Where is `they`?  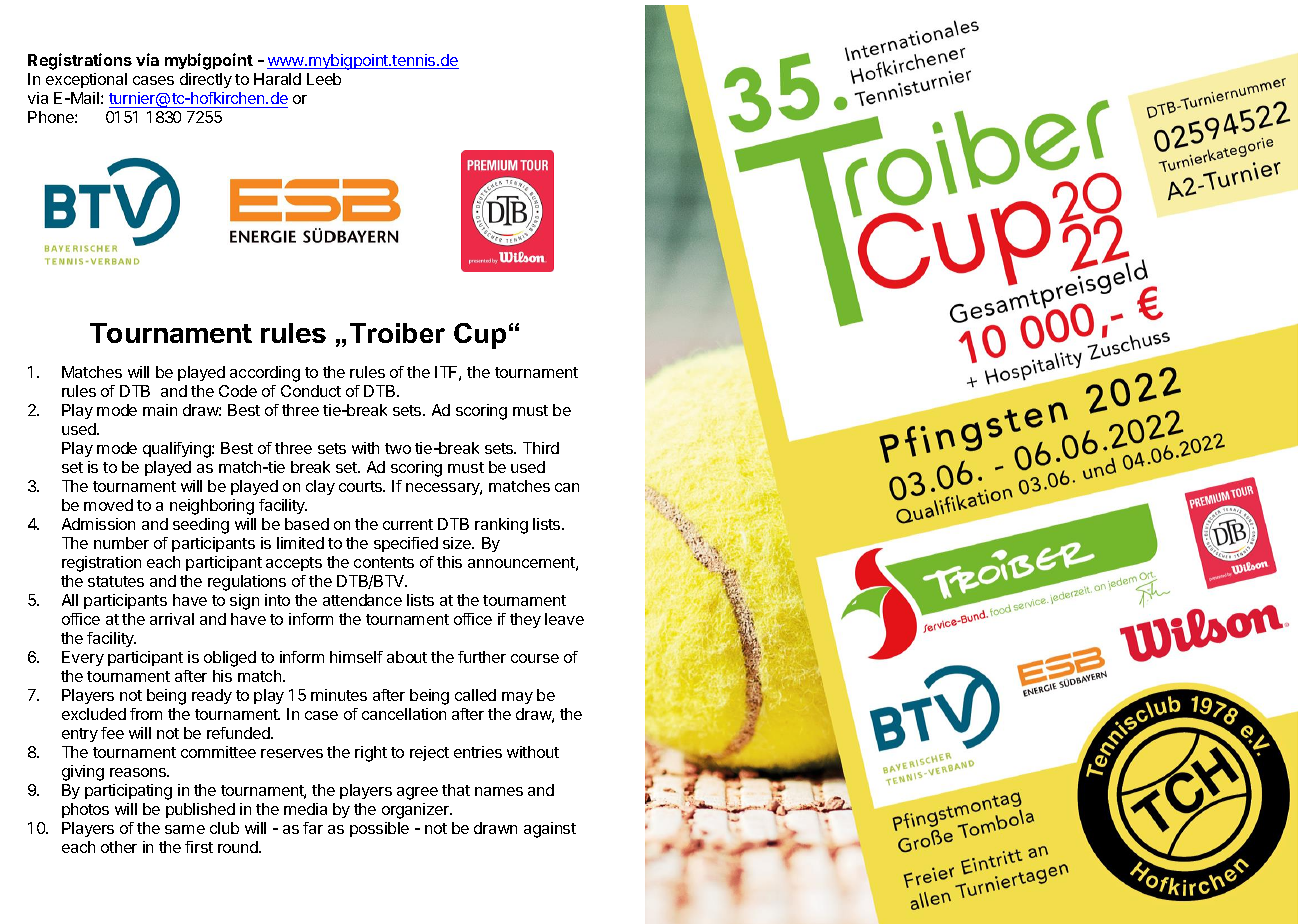
they is located at coordinates (525, 620).
